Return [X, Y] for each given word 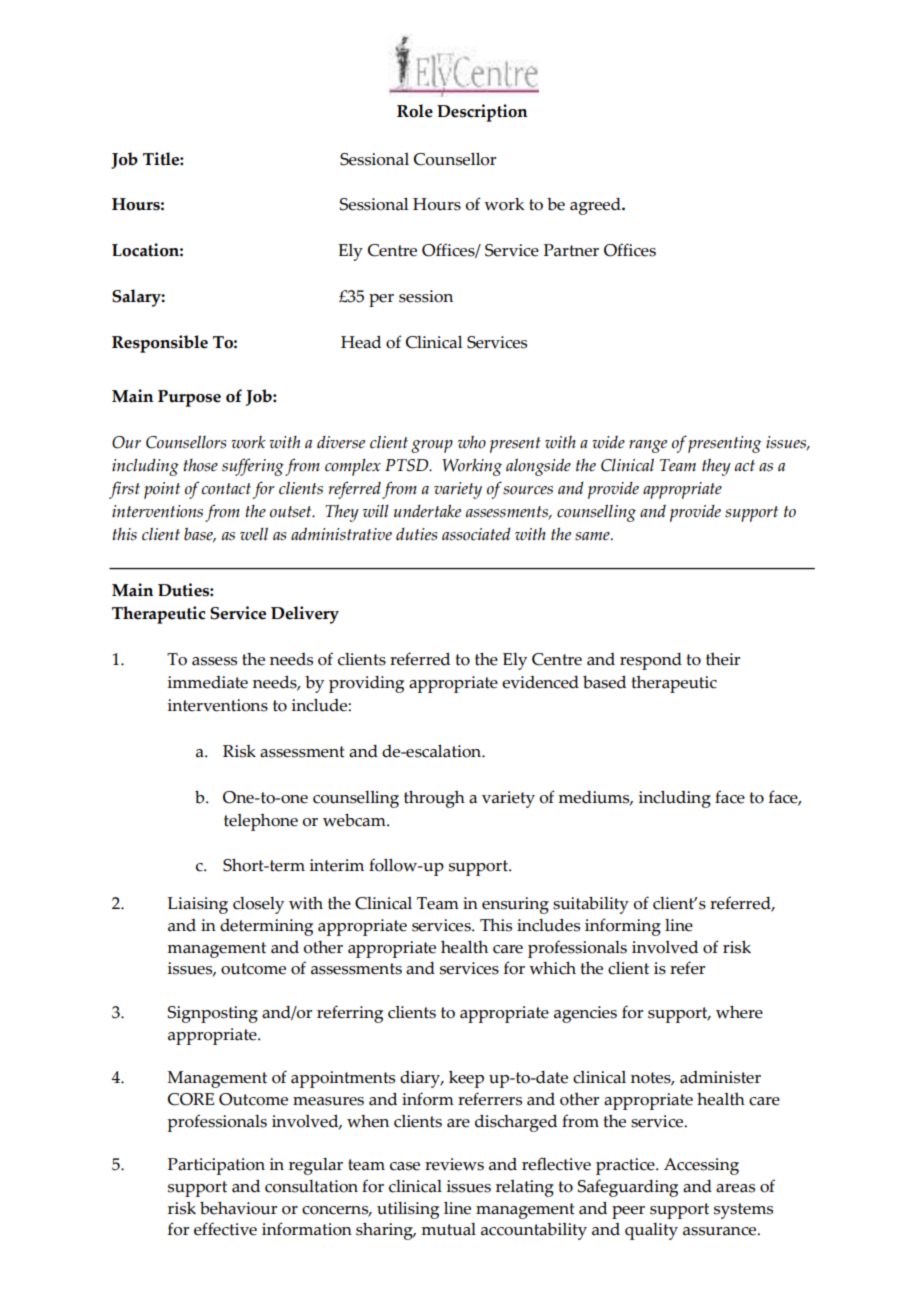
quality [651, 1231]
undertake [427, 511]
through [434, 799]
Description [482, 113]
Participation [216, 1166]
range [648, 446]
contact [226, 489]
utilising [408, 1210]
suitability [591, 905]
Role [415, 111]
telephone [261, 822]
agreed [596, 206]
